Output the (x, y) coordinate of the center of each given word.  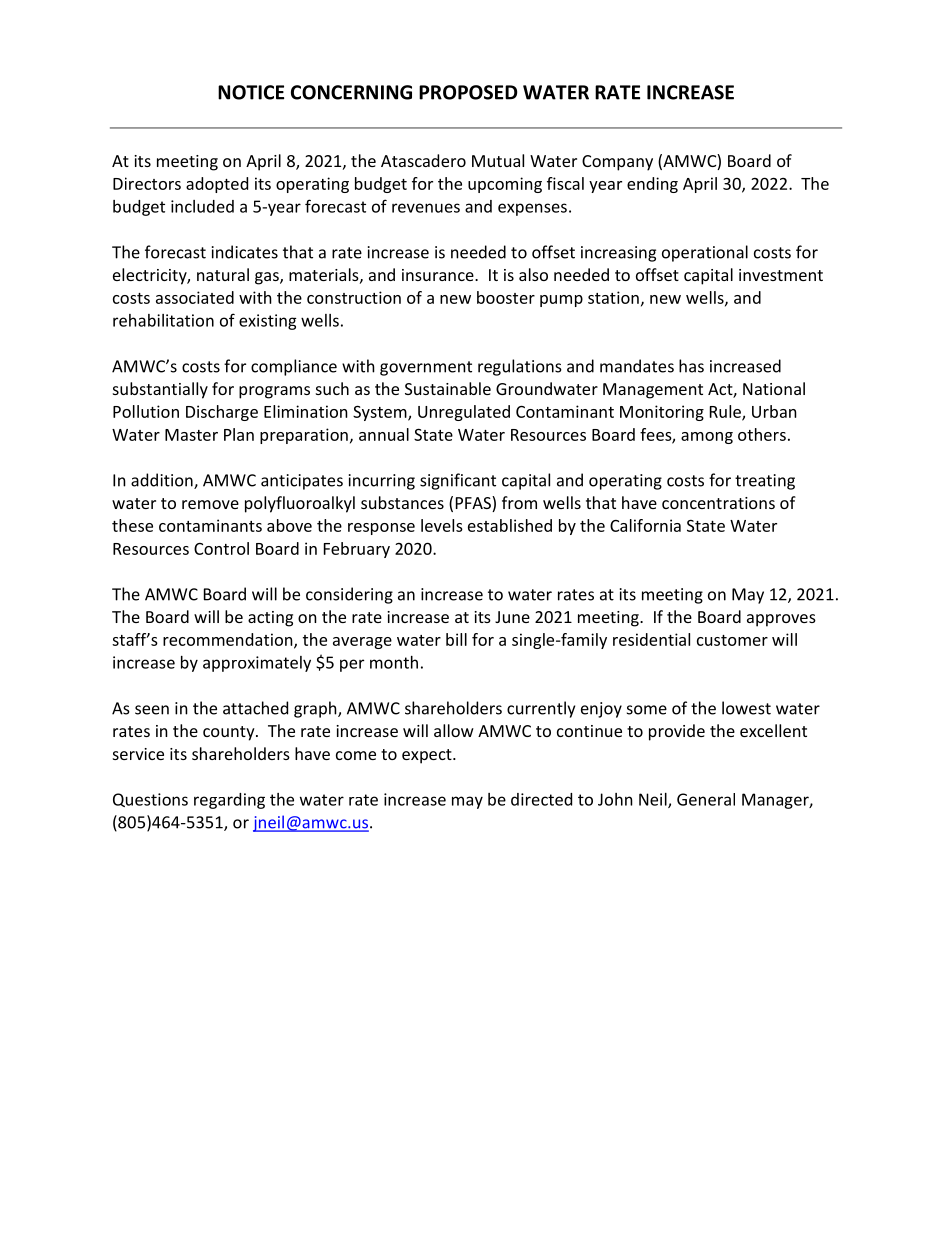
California (645, 525)
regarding (229, 801)
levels (442, 525)
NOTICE (251, 92)
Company (617, 163)
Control (221, 548)
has (691, 366)
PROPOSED (468, 92)
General (706, 799)
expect (428, 756)
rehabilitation (163, 320)
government (426, 368)
